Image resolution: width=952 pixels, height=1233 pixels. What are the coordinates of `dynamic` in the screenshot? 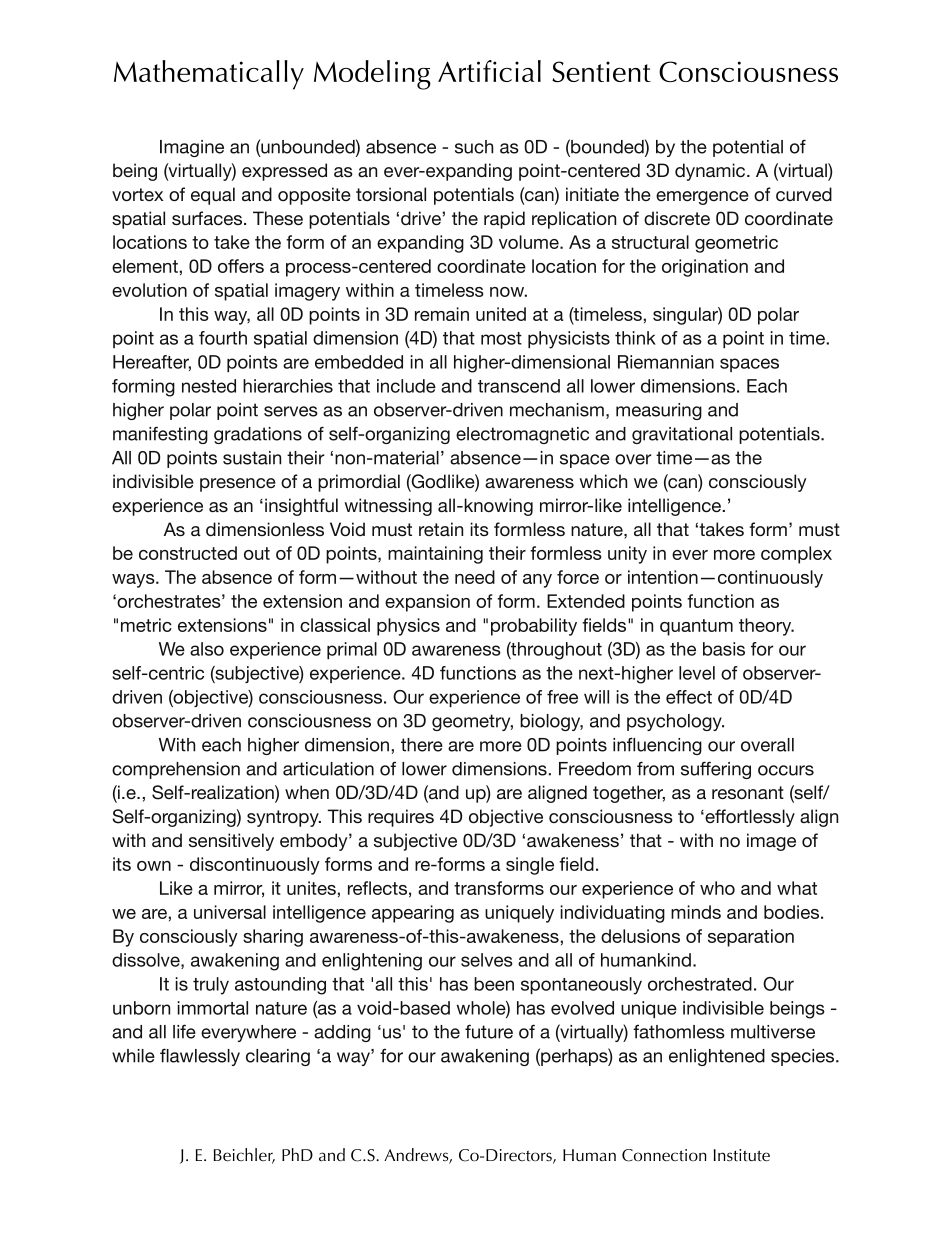 It's located at (711, 172).
